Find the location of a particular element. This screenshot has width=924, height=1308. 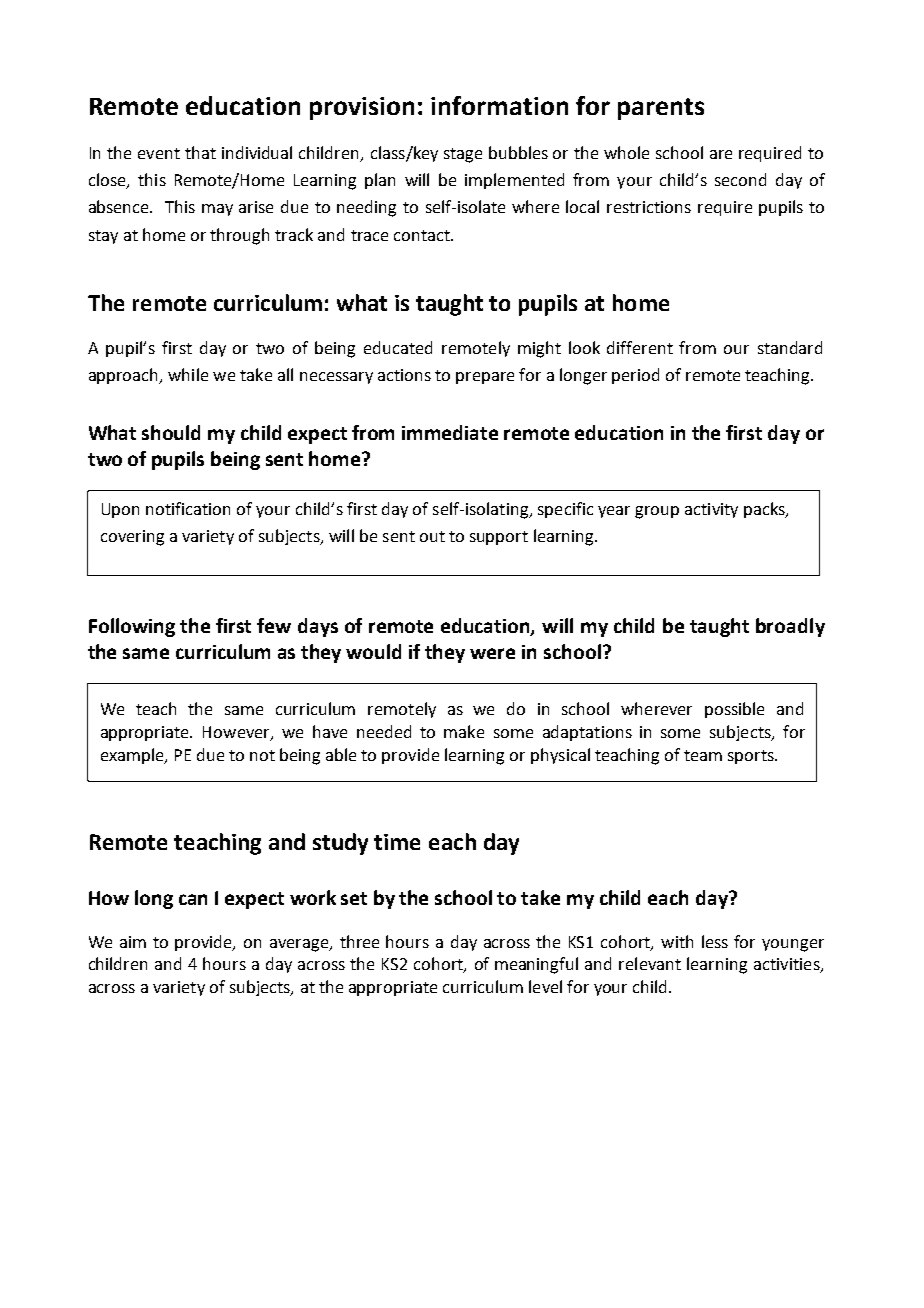

period is located at coordinates (635, 376).
